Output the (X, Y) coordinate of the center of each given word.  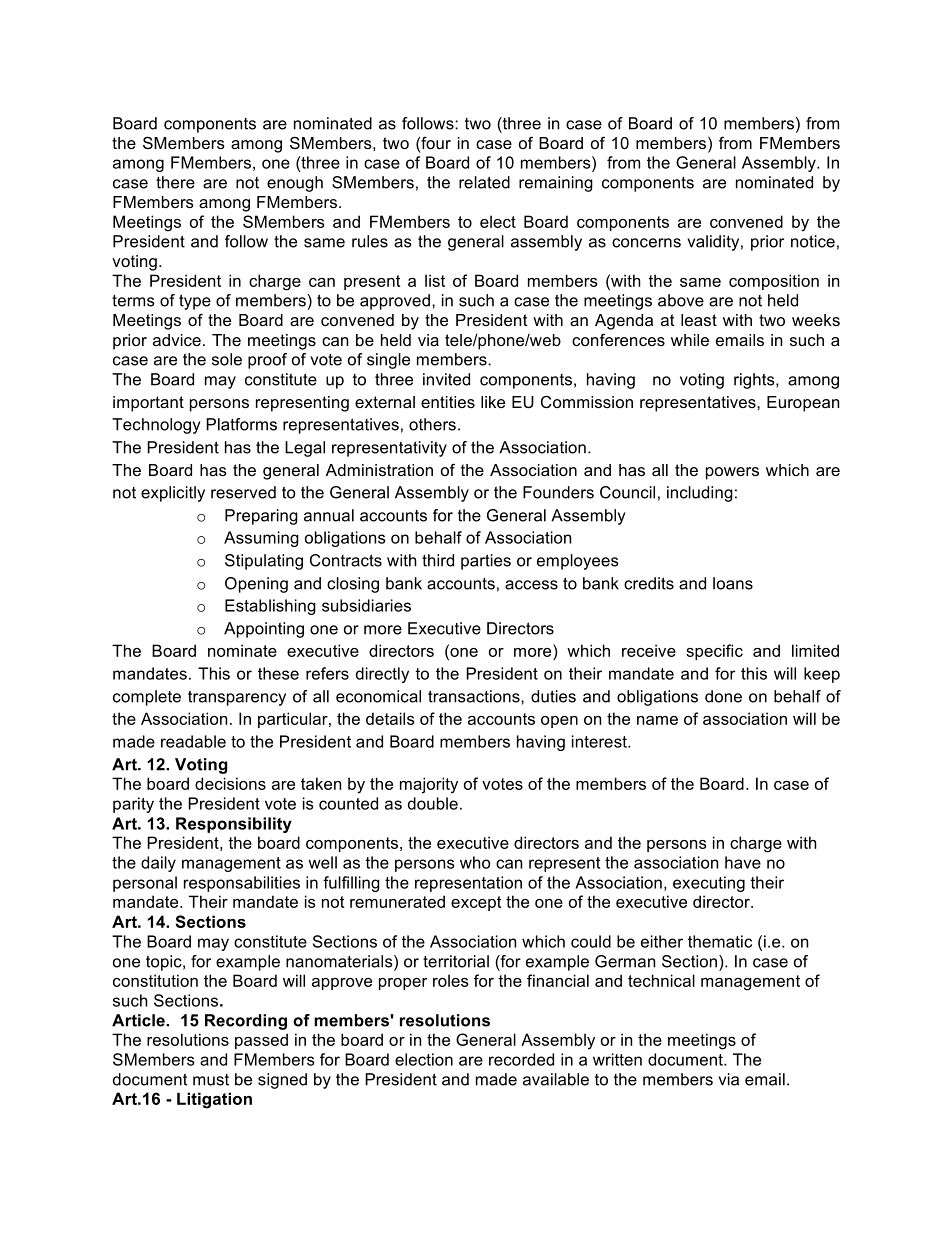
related (484, 182)
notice (813, 241)
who (475, 862)
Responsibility (234, 825)
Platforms (241, 424)
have (743, 862)
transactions (475, 696)
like (493, 402)
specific (714, 652)
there (175, 182)
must (211, 1080)
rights (755, 381)
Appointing (264, 630)
